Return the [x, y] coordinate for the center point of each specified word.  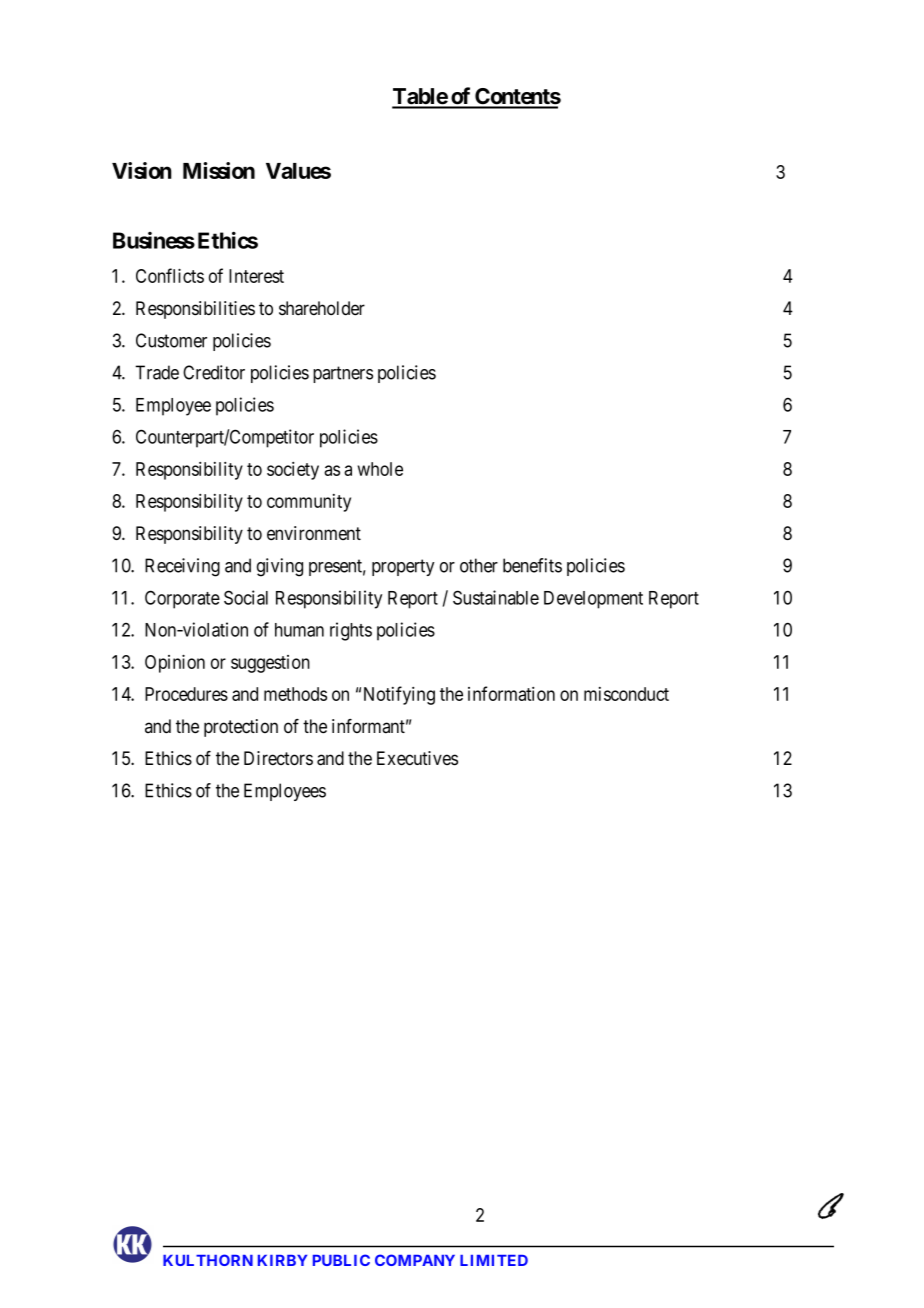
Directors [278, 758]
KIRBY [282, 1260]
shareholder [322, 308]
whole [380, 469]
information [511, 693]
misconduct [626, 694]
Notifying [399, 695]
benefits [532, 565]
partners [343, 374]
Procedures [186, 694]
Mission [219, 170]
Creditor [214, 372]
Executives [417, 758]
